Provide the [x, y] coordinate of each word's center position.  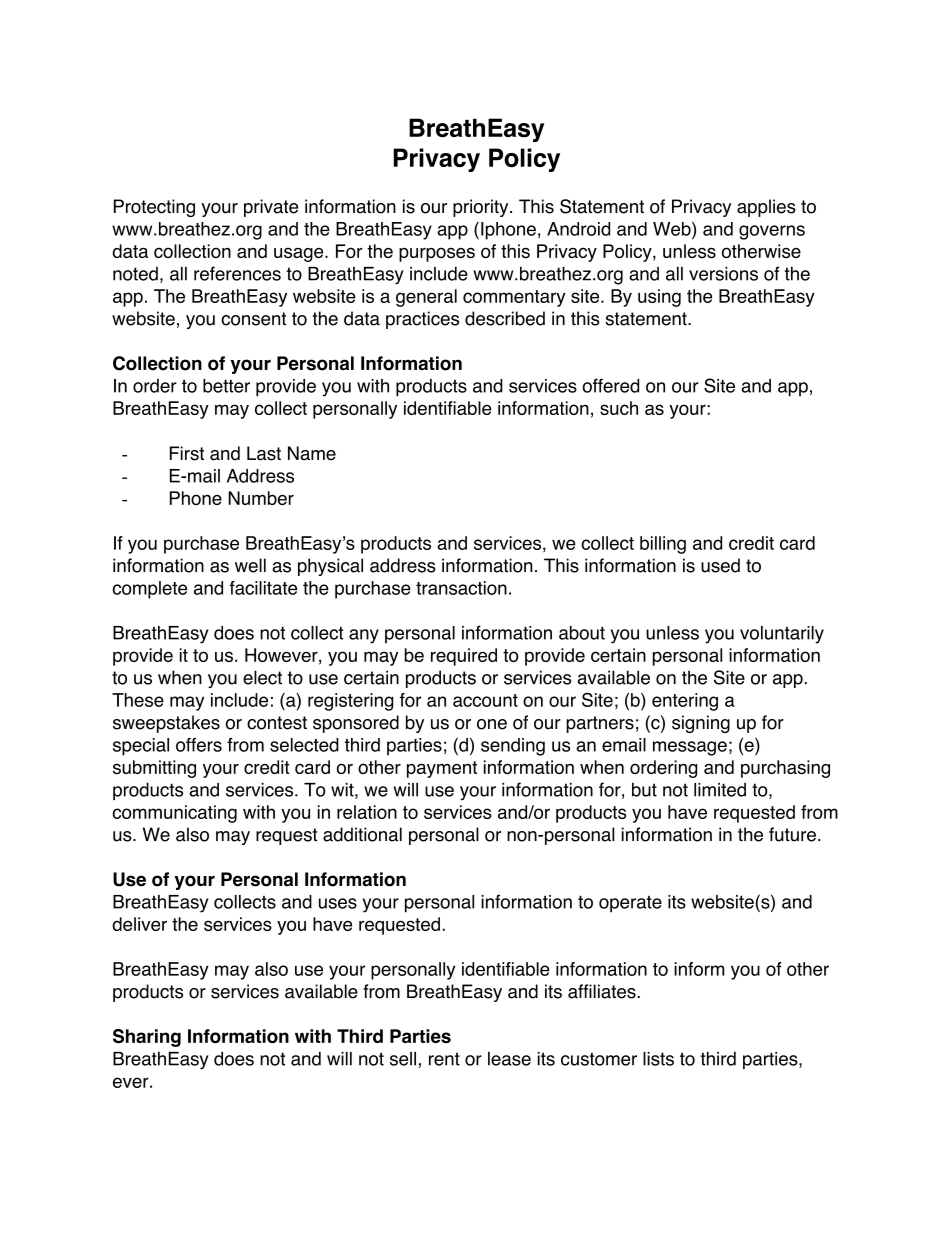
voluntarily [782, 635]
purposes [437, 254]
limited [720, 790]
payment [442, 769]
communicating [175, 814]
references [237, 273]
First [187, 453]
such [619, 408]
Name [312, 453]
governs [772, 232]
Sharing [147, 1038]
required [464, 657]
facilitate [263, 588]
